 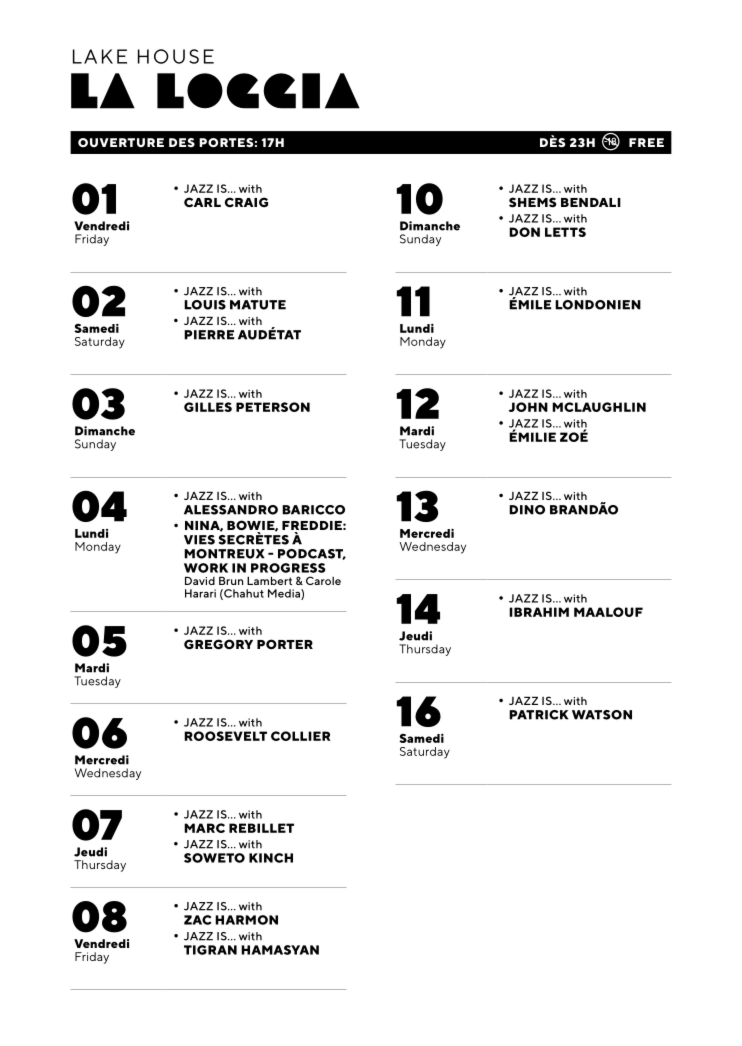 I want to click on FREE, so click(x=646, y=142).
